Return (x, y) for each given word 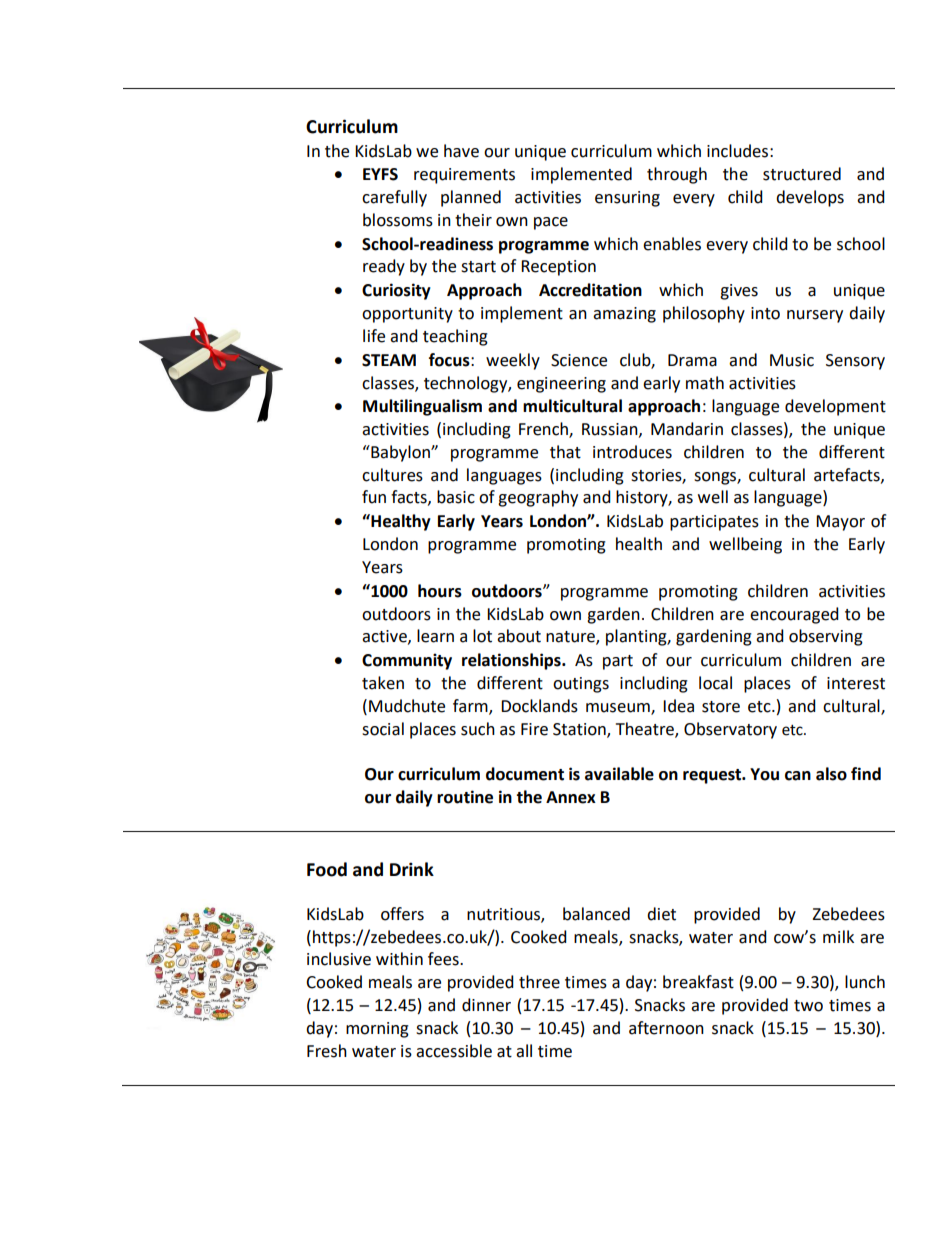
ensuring (627, 199)
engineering (561, 385)
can (798, 776)
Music (792, 360)
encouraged (794, 615)
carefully (394, 198)
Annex (571, 797)
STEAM (389, 360)
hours (440, 591)
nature (571, 638)
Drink (412, 869)
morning (377, 1030)
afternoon (666, 1028)
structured (802, 174)
